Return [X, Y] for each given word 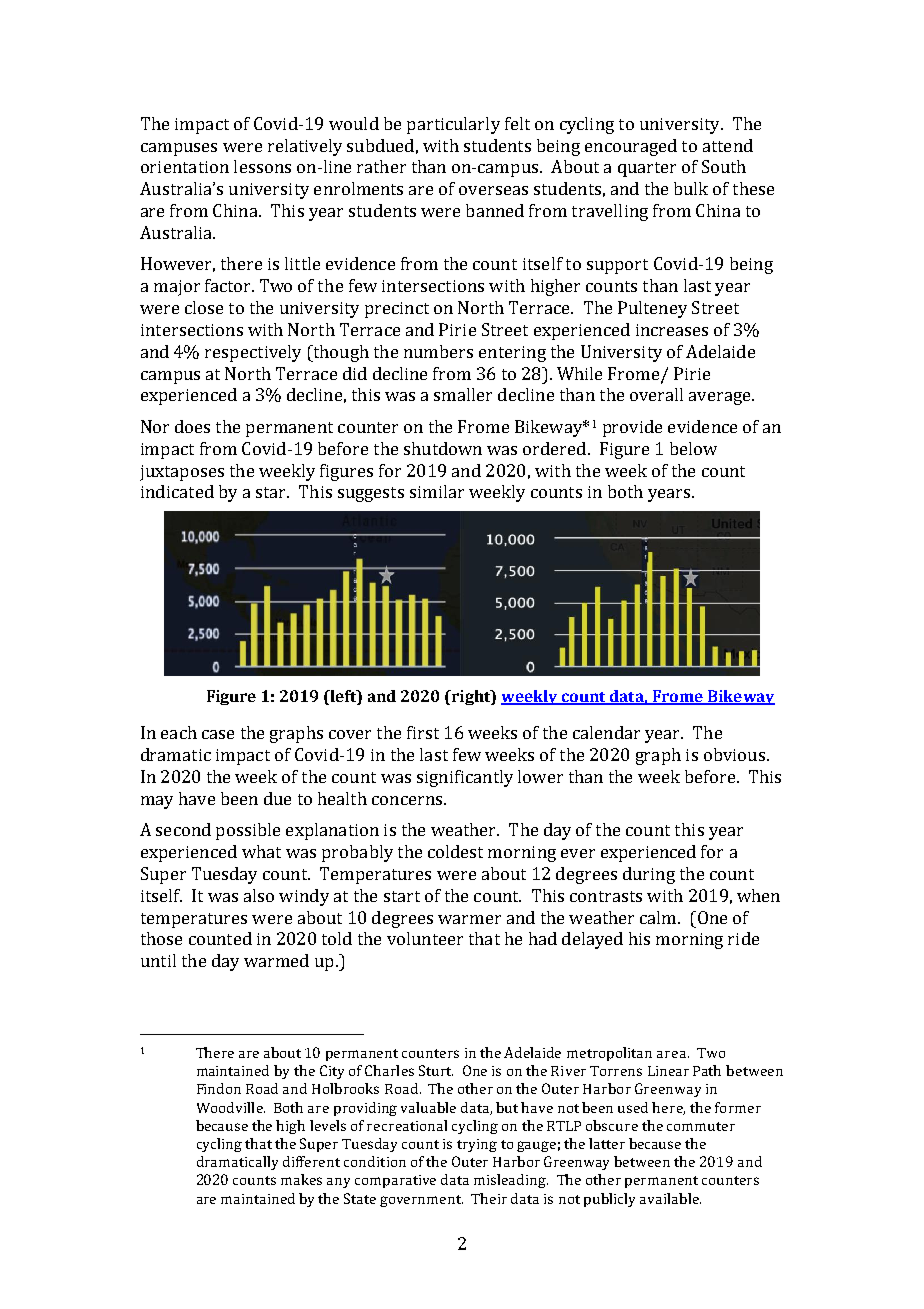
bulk [691, 188]
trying [477, 1145]
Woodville [231, 1107]
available [670, 1198]
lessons [262, 166]
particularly [453, 125]
